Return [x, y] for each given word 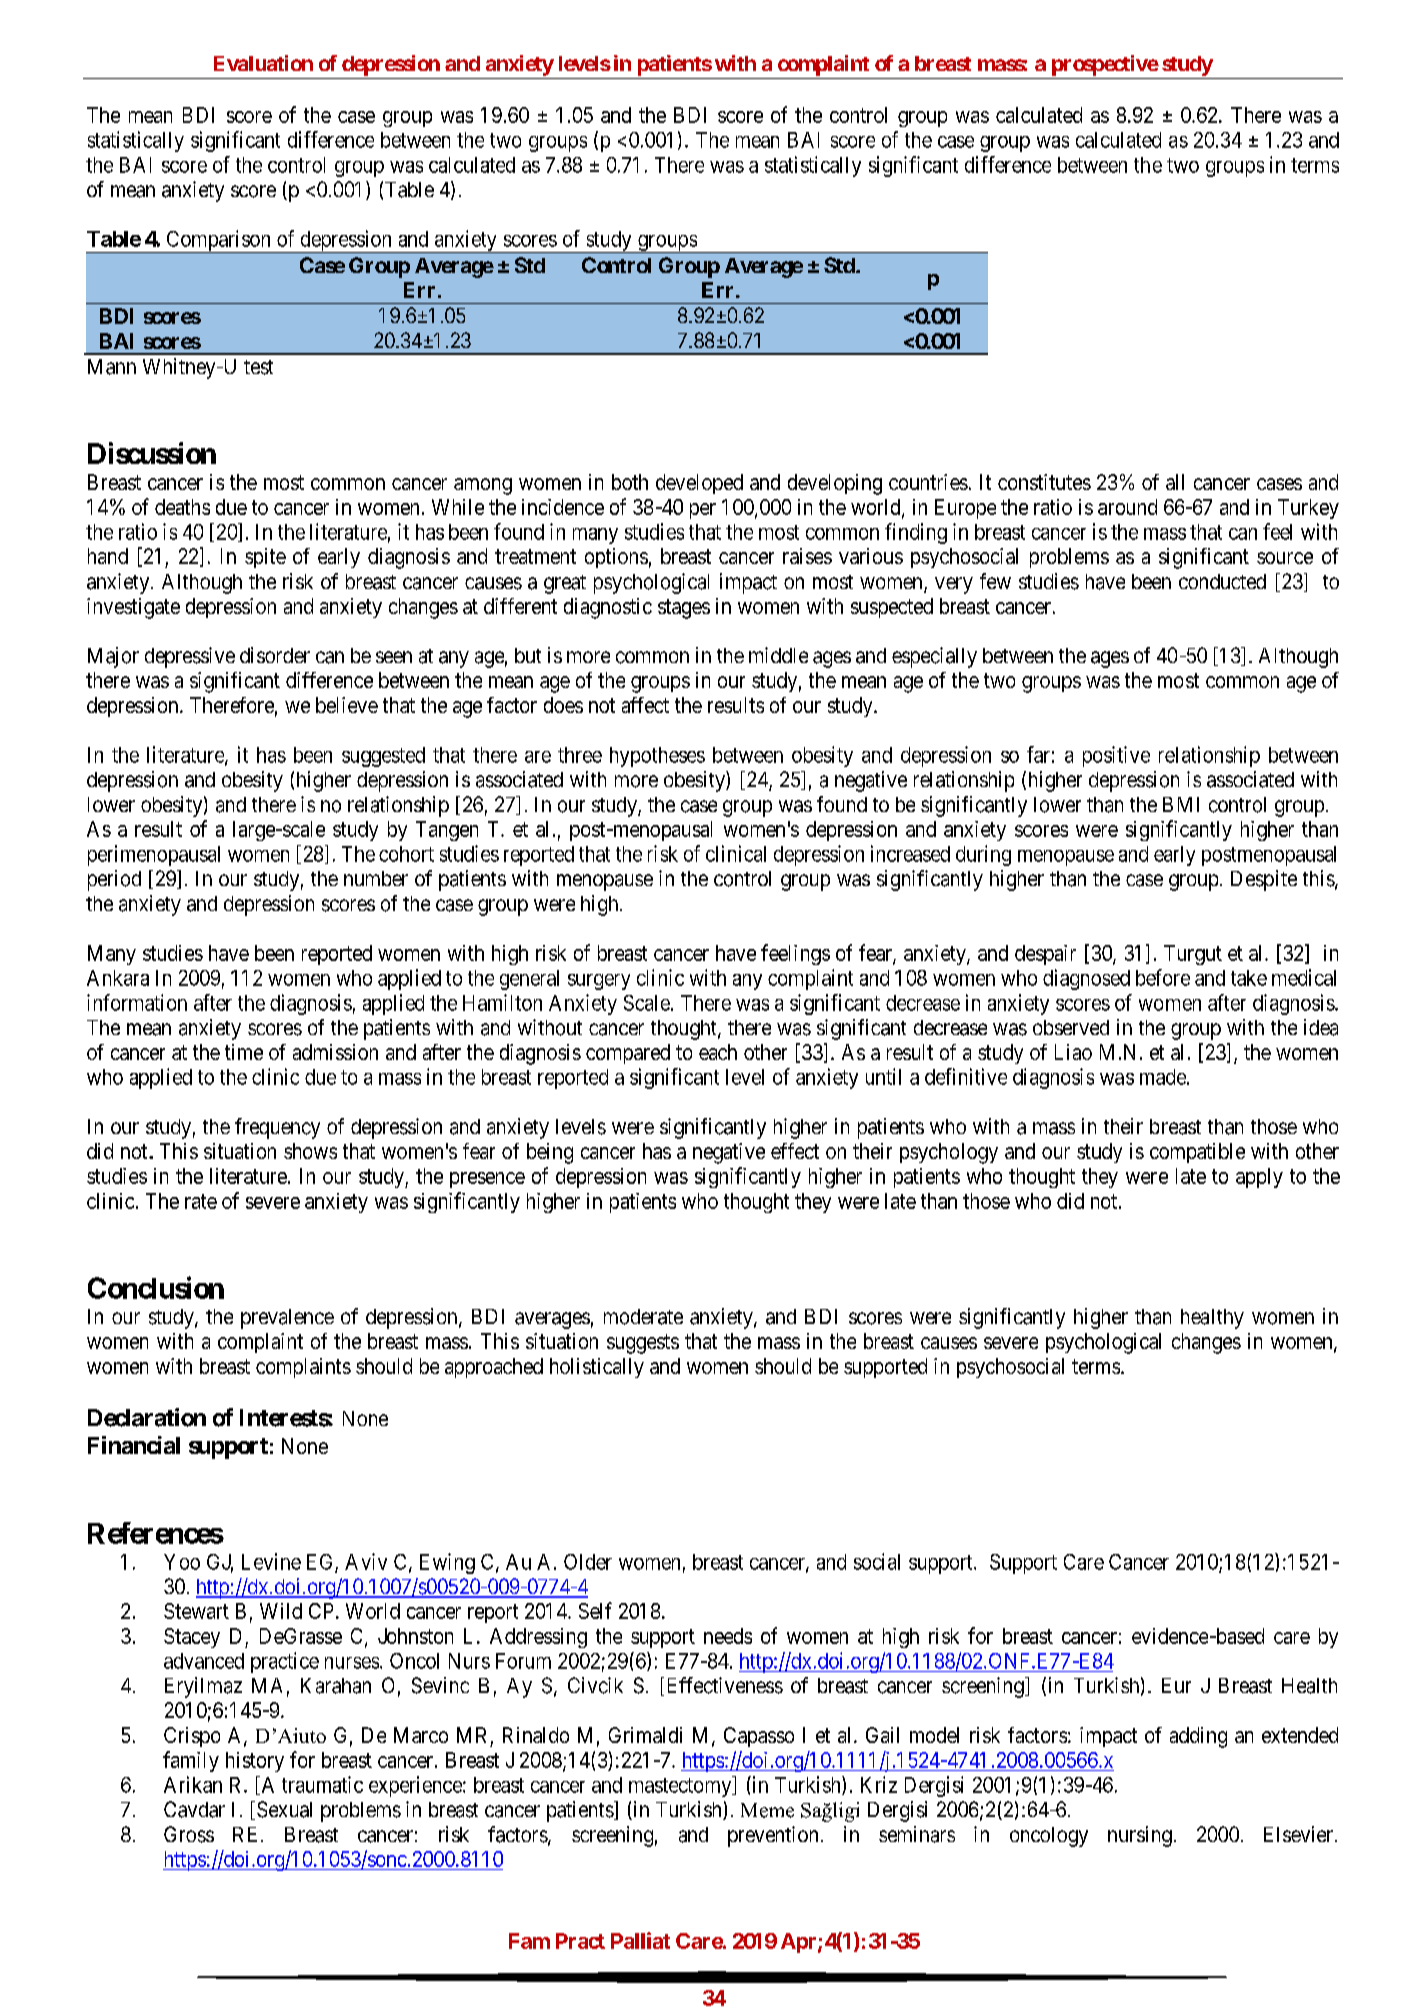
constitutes [1044, 482]
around [1127, 507]
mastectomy [681, 1787]
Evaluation [263, 63]
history [255, 1762]
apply [1259, 1178]
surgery [599, 982]
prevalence [287, 1319]
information [137, 1002]
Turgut [1193, 955]
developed [699, 484]
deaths [182, 507]
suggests [643, 1344]
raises [807, 556]
